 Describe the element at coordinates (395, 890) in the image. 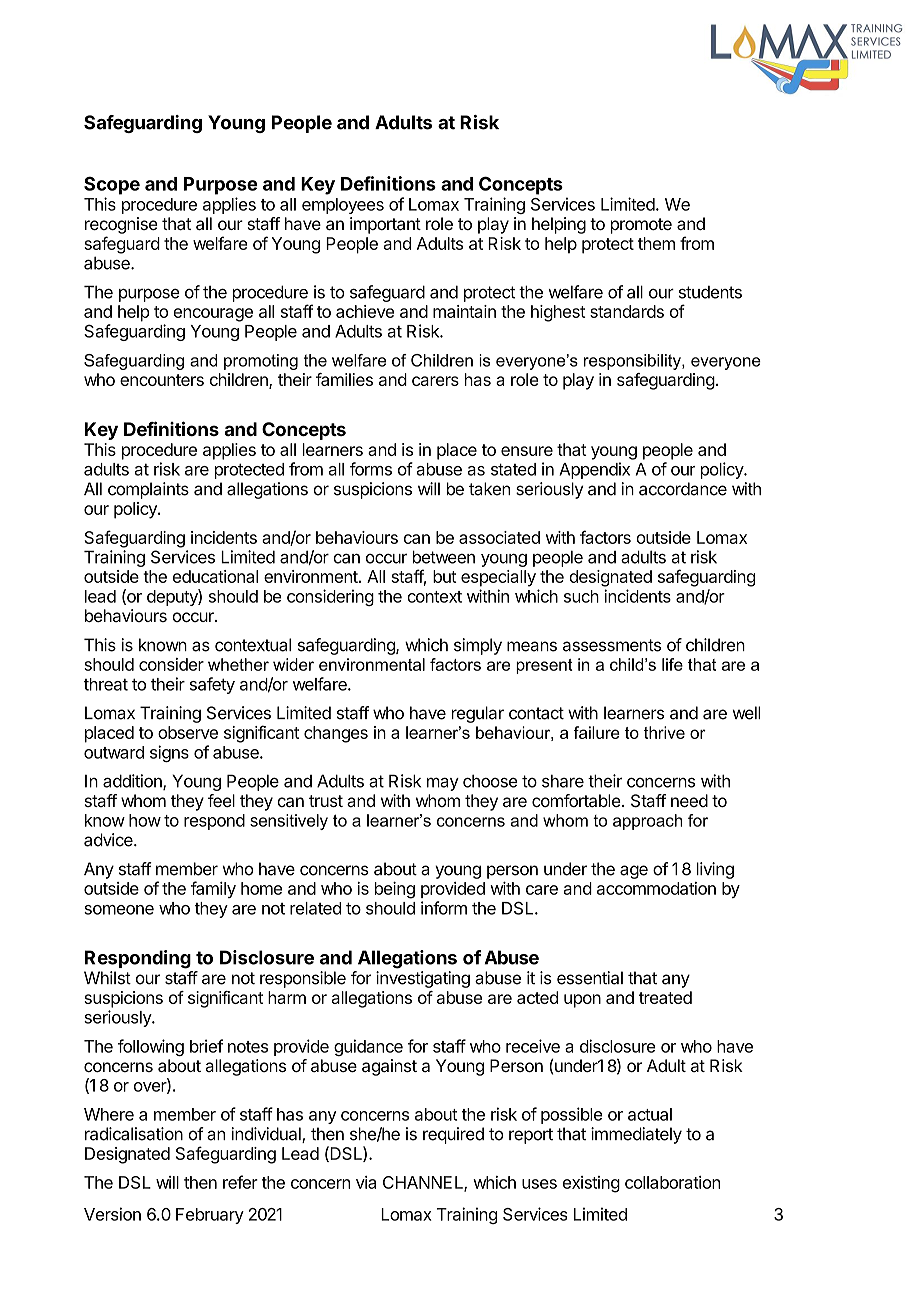

I see `being` at that location.
